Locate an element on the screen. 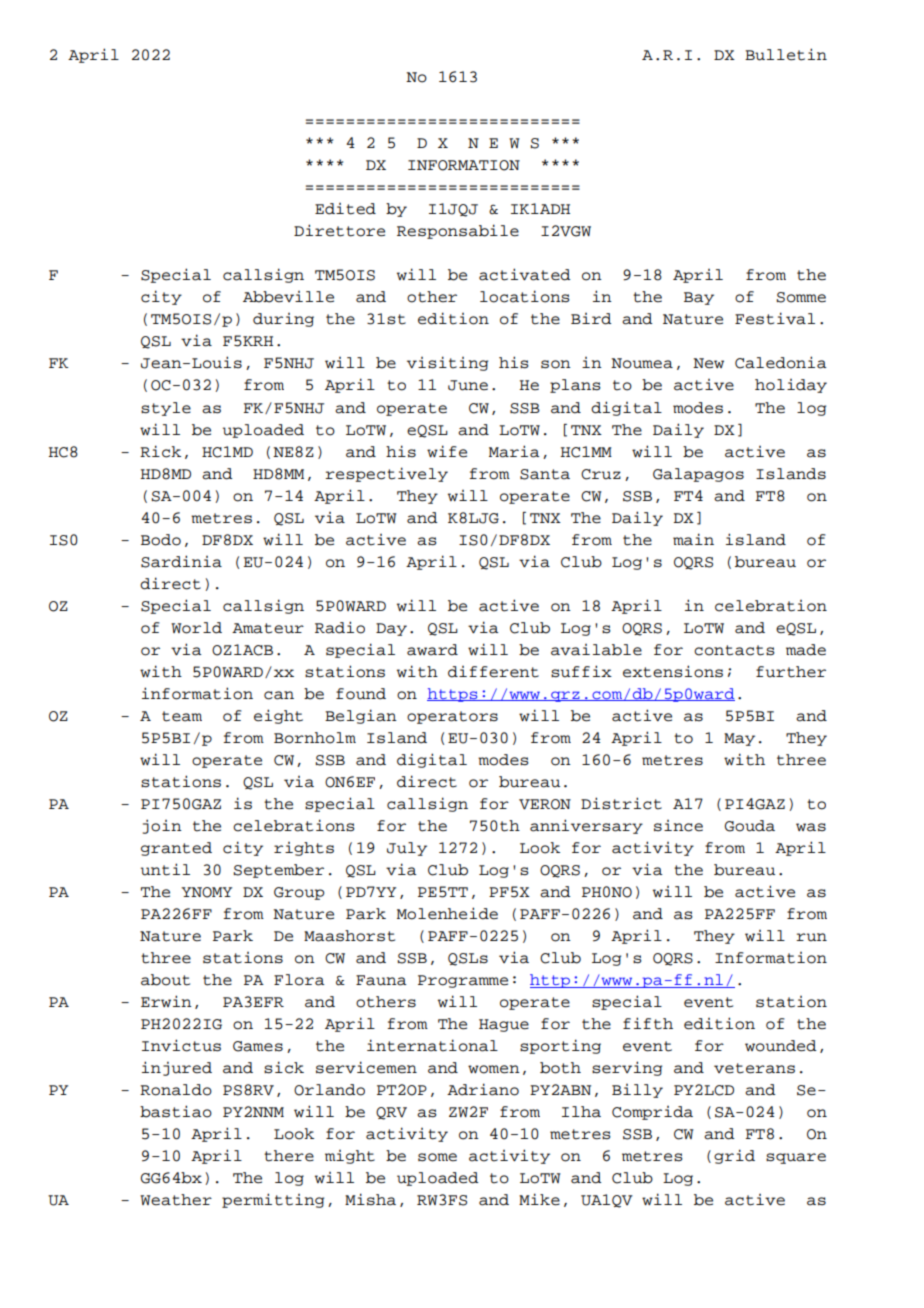 The image size is (924, 1308). activated is located at coordinates (525, 274).
